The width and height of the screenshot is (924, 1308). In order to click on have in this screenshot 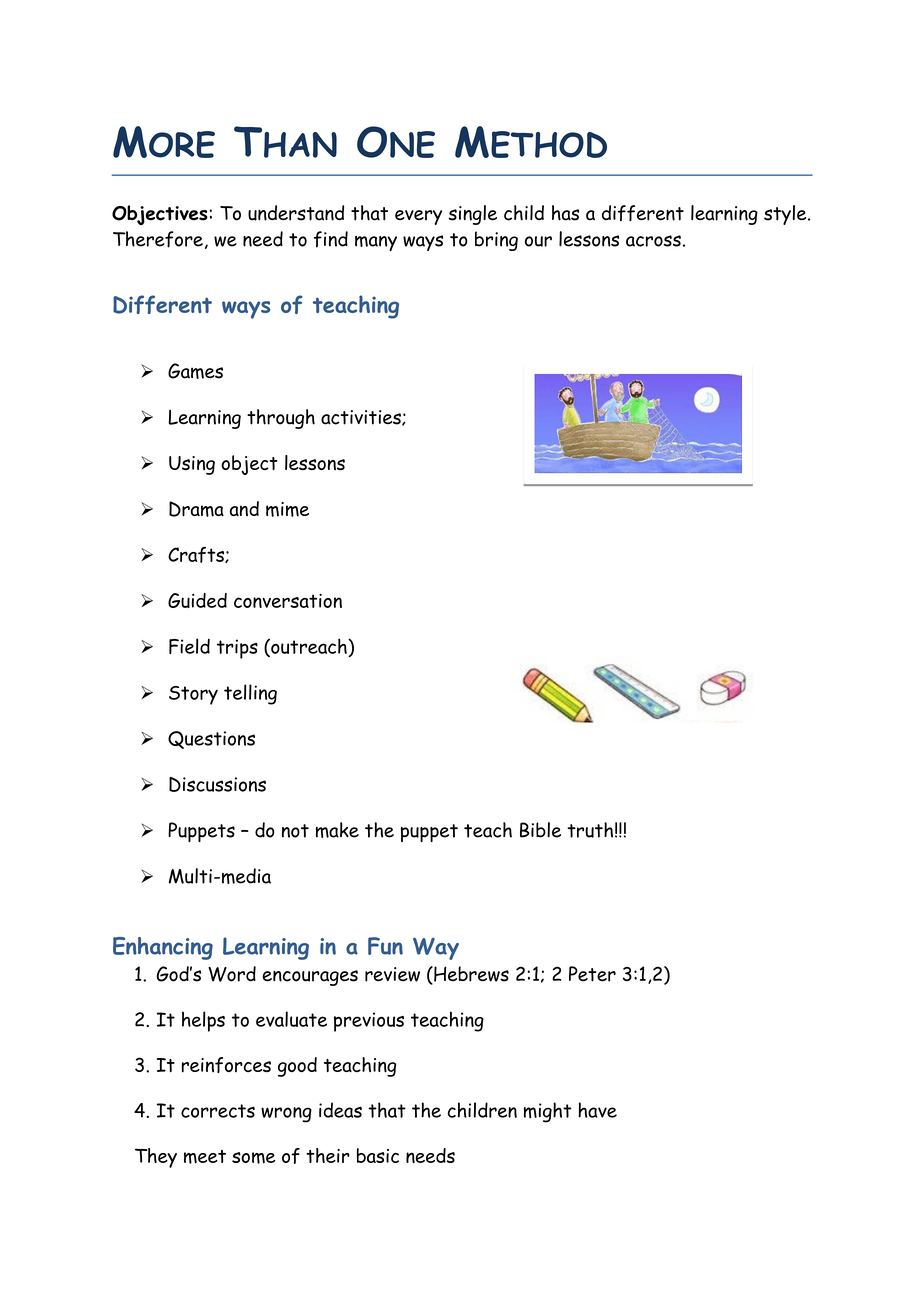, I will do `click(597, 1110)`.
